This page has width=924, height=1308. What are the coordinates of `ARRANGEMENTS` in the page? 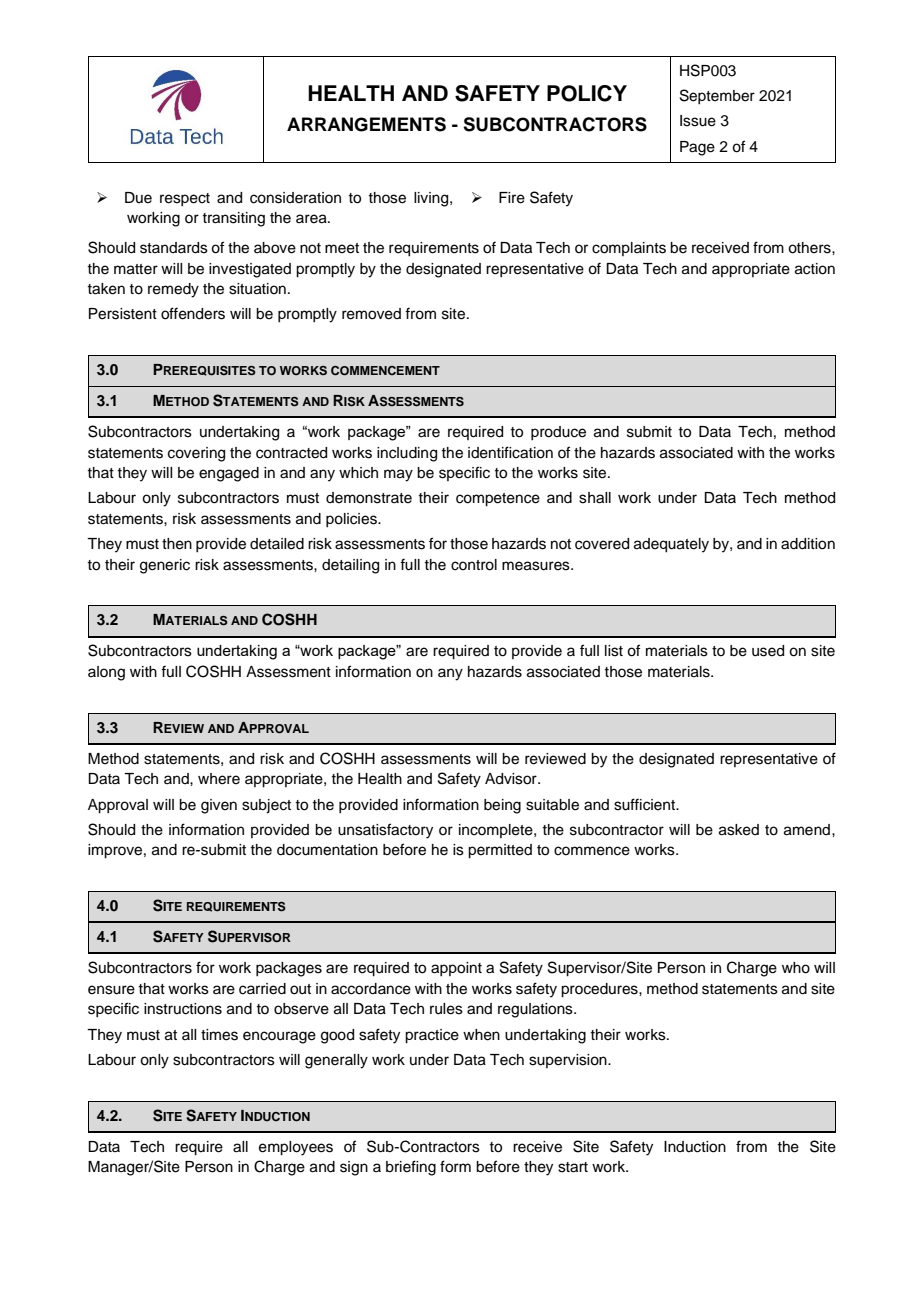 It's located at (366, 124).
